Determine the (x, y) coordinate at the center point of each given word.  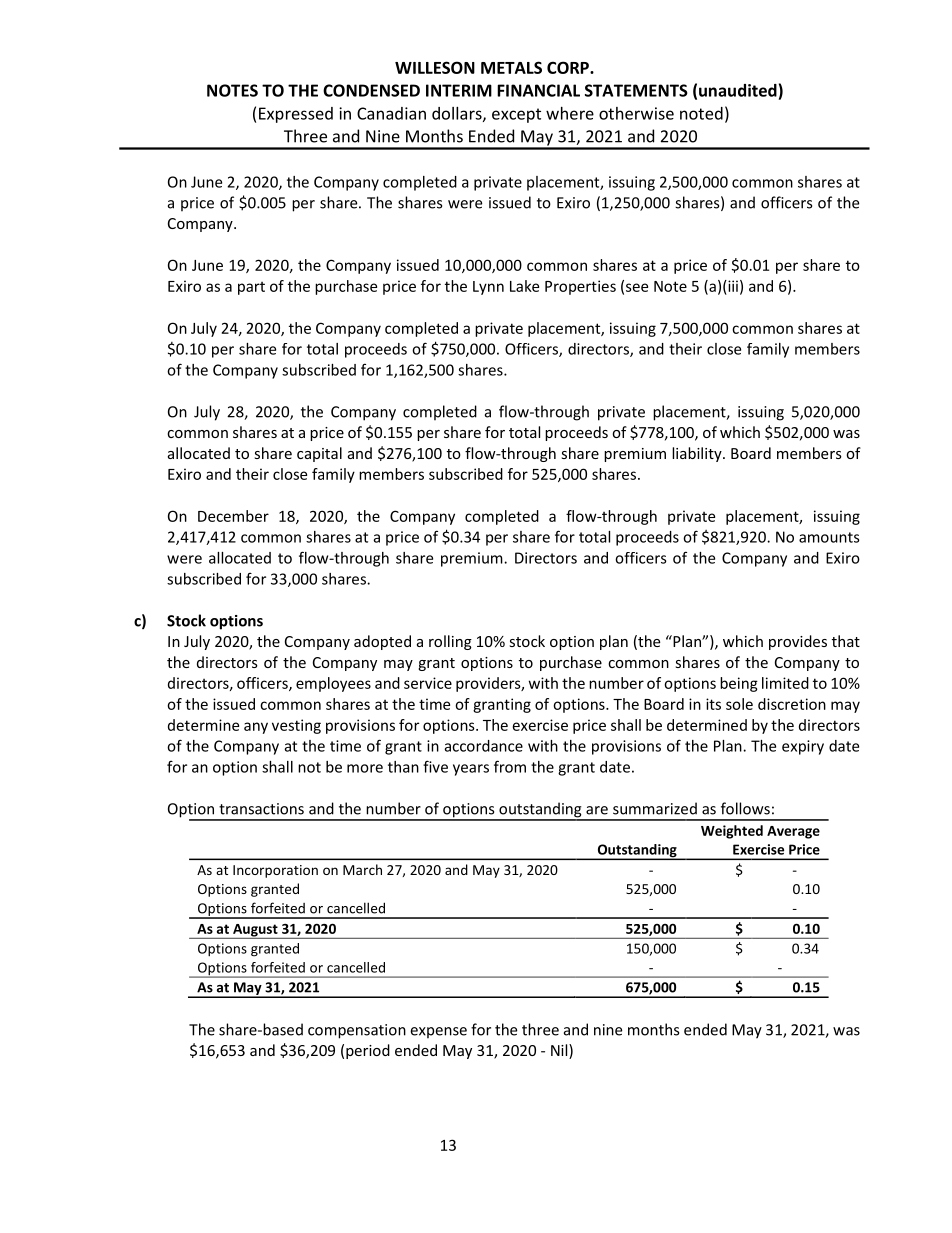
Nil (560, 1050)
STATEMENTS (636, 90)
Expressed (296, 115)
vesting (296, 726)
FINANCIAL (538, 90)
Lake (524, 286)
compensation (357, 1031)
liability (698, 454)
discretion (792, 704)
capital (319, 454)
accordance (484, 746)
